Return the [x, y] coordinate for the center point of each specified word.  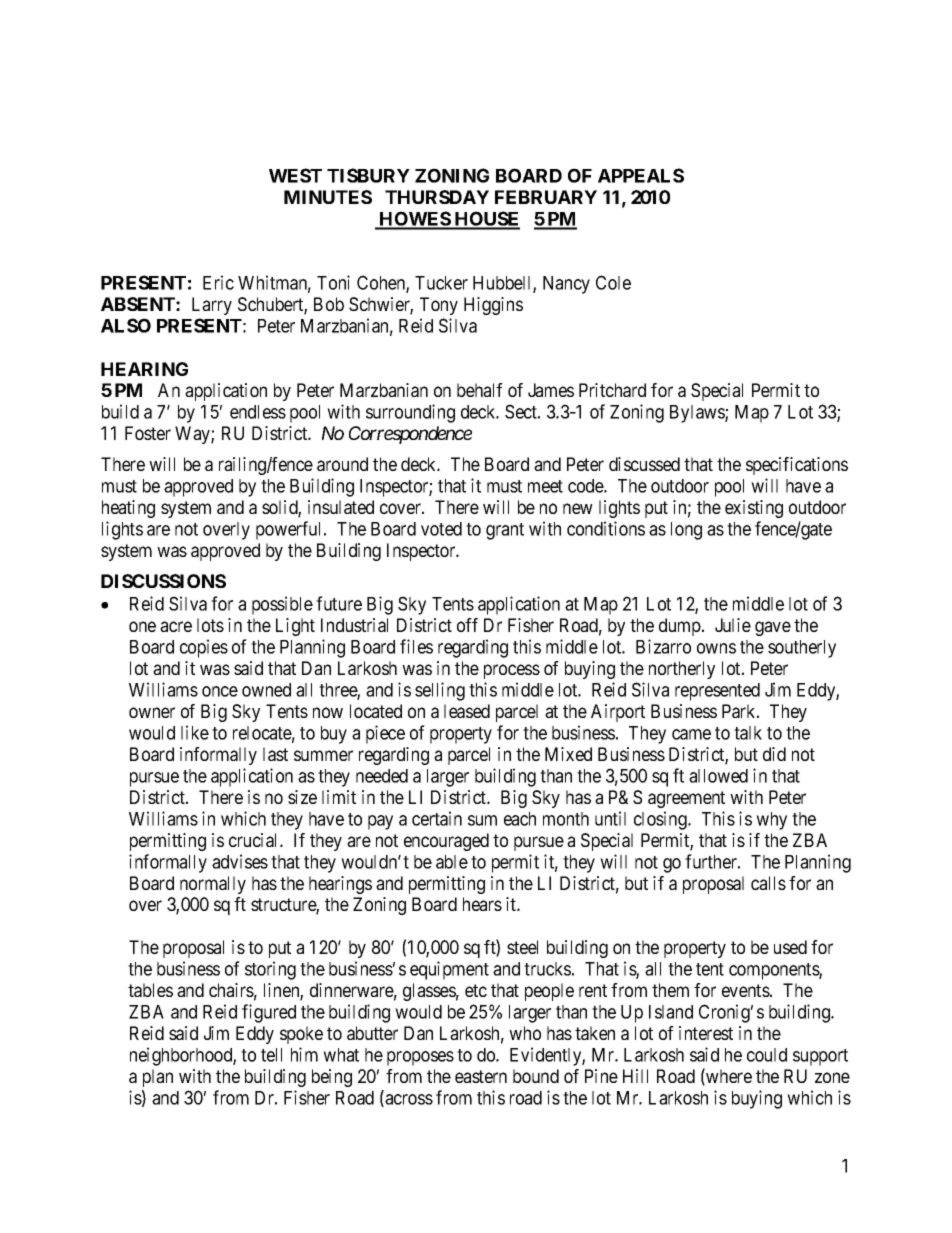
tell [271, 1055]
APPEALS [641, 175]
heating [128, 509]
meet [545, 486]
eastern [481, 1076]
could [767, 1055]
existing [754, 509]
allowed [718, 776]
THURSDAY [437, 197]
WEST [295, 175]
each [520, 819]
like [195, 732]
